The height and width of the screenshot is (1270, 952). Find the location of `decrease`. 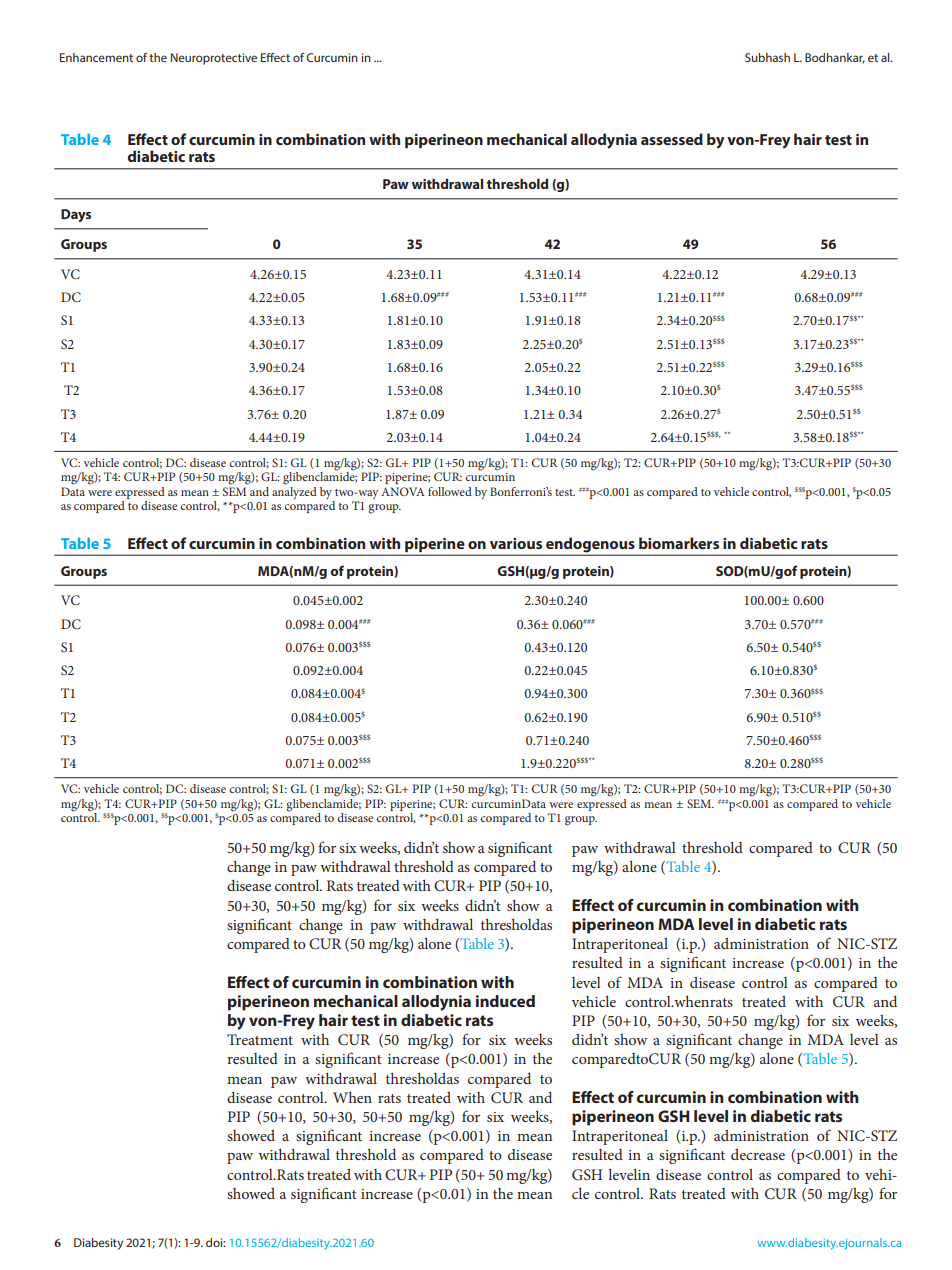

decrease is located at coordinates (758, 1154).
